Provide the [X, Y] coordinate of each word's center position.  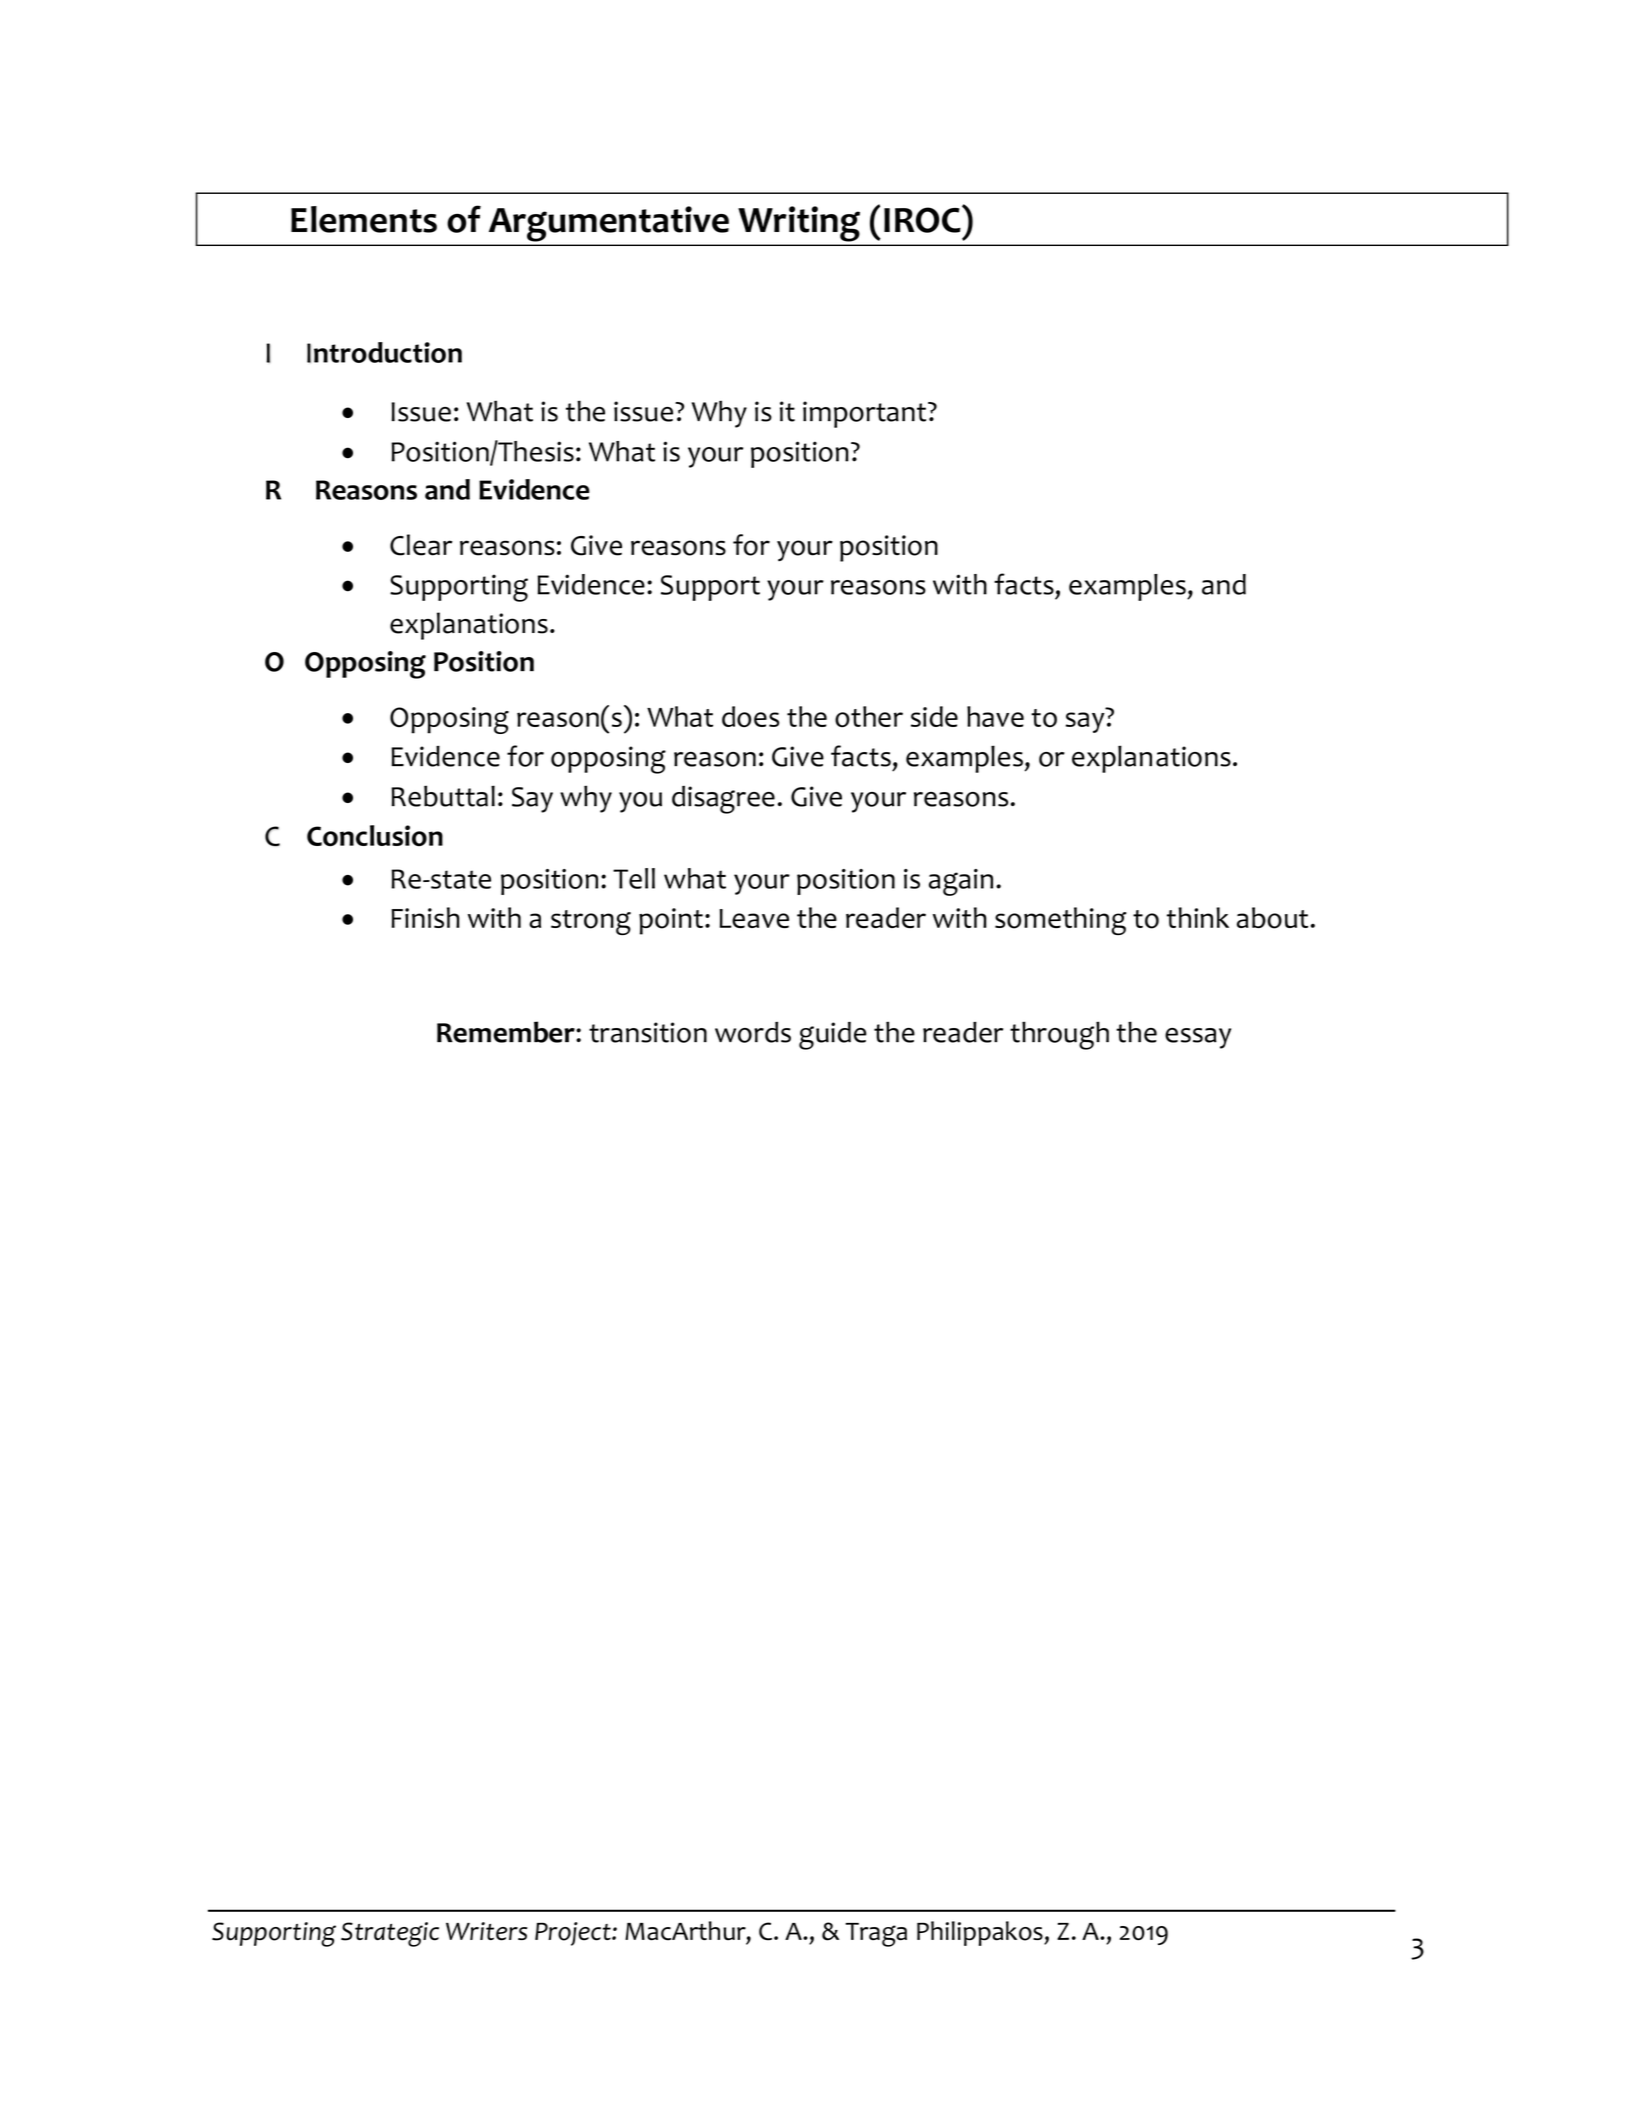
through [1059, 1035]
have [995, 716]
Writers [486, 1931]
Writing [799, 224]
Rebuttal [443, 796]
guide [833, 1036]
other [869, 717]
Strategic [390, 1934]
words [753, 1032]
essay [1198, 1038]
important [866, 414]
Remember [507, 1032]
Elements [364, 219]
